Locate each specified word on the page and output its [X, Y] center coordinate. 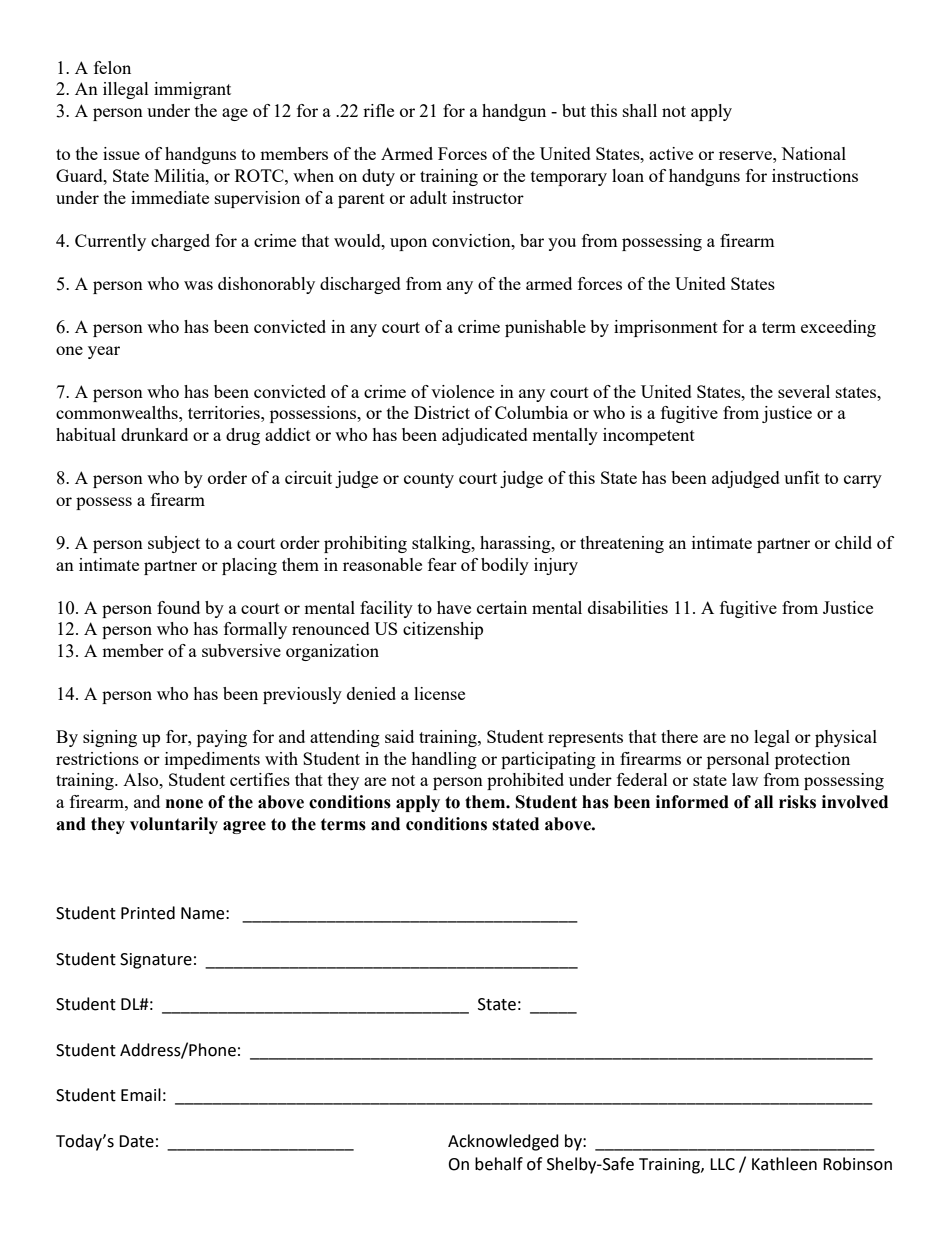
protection [812, 760]
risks [797, 802]
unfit [802, 477]
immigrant [192, 90]
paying [222, 738]
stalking [442, 544]
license [439, 693]
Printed [148, 913]
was [198, 285]
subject [174, 544]
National [813, 153]
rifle [378, 110]
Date [136, 1141]
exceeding [838, 328]
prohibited [525, 781]
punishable [545, 328]
